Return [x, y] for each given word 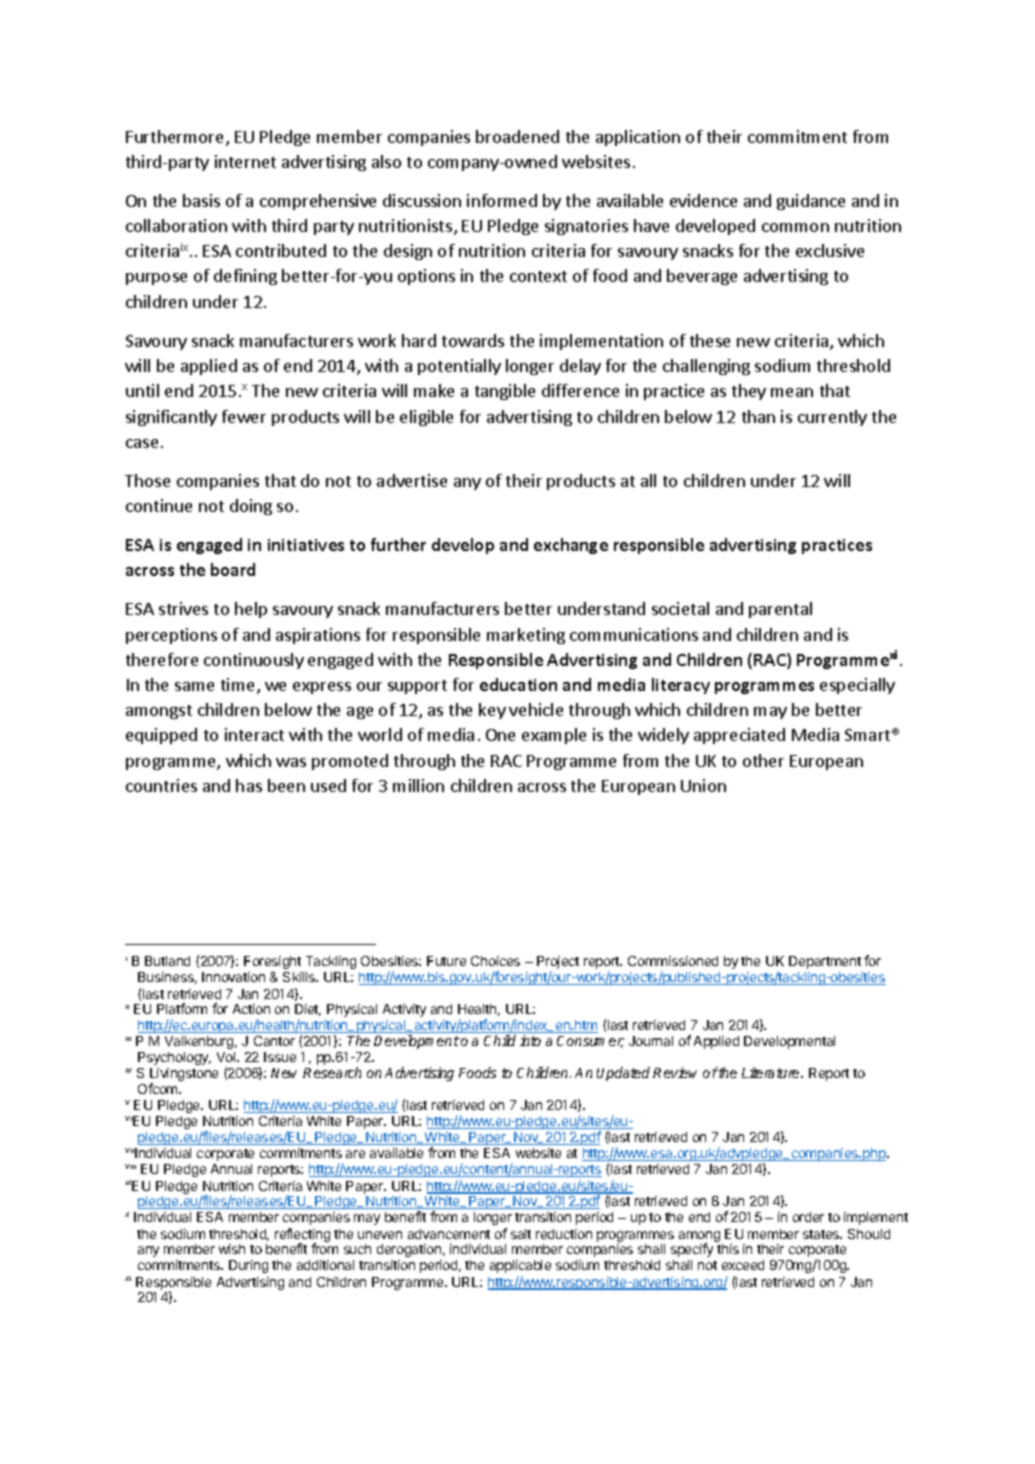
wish [232, 1249]
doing [251, 507]
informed [502, 200]
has [249, 785]
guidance [811, 202]
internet [245, 161]
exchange [571, 546]
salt [521, 1234]
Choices [495, 961]
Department [825, 962]
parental [780, 610]
